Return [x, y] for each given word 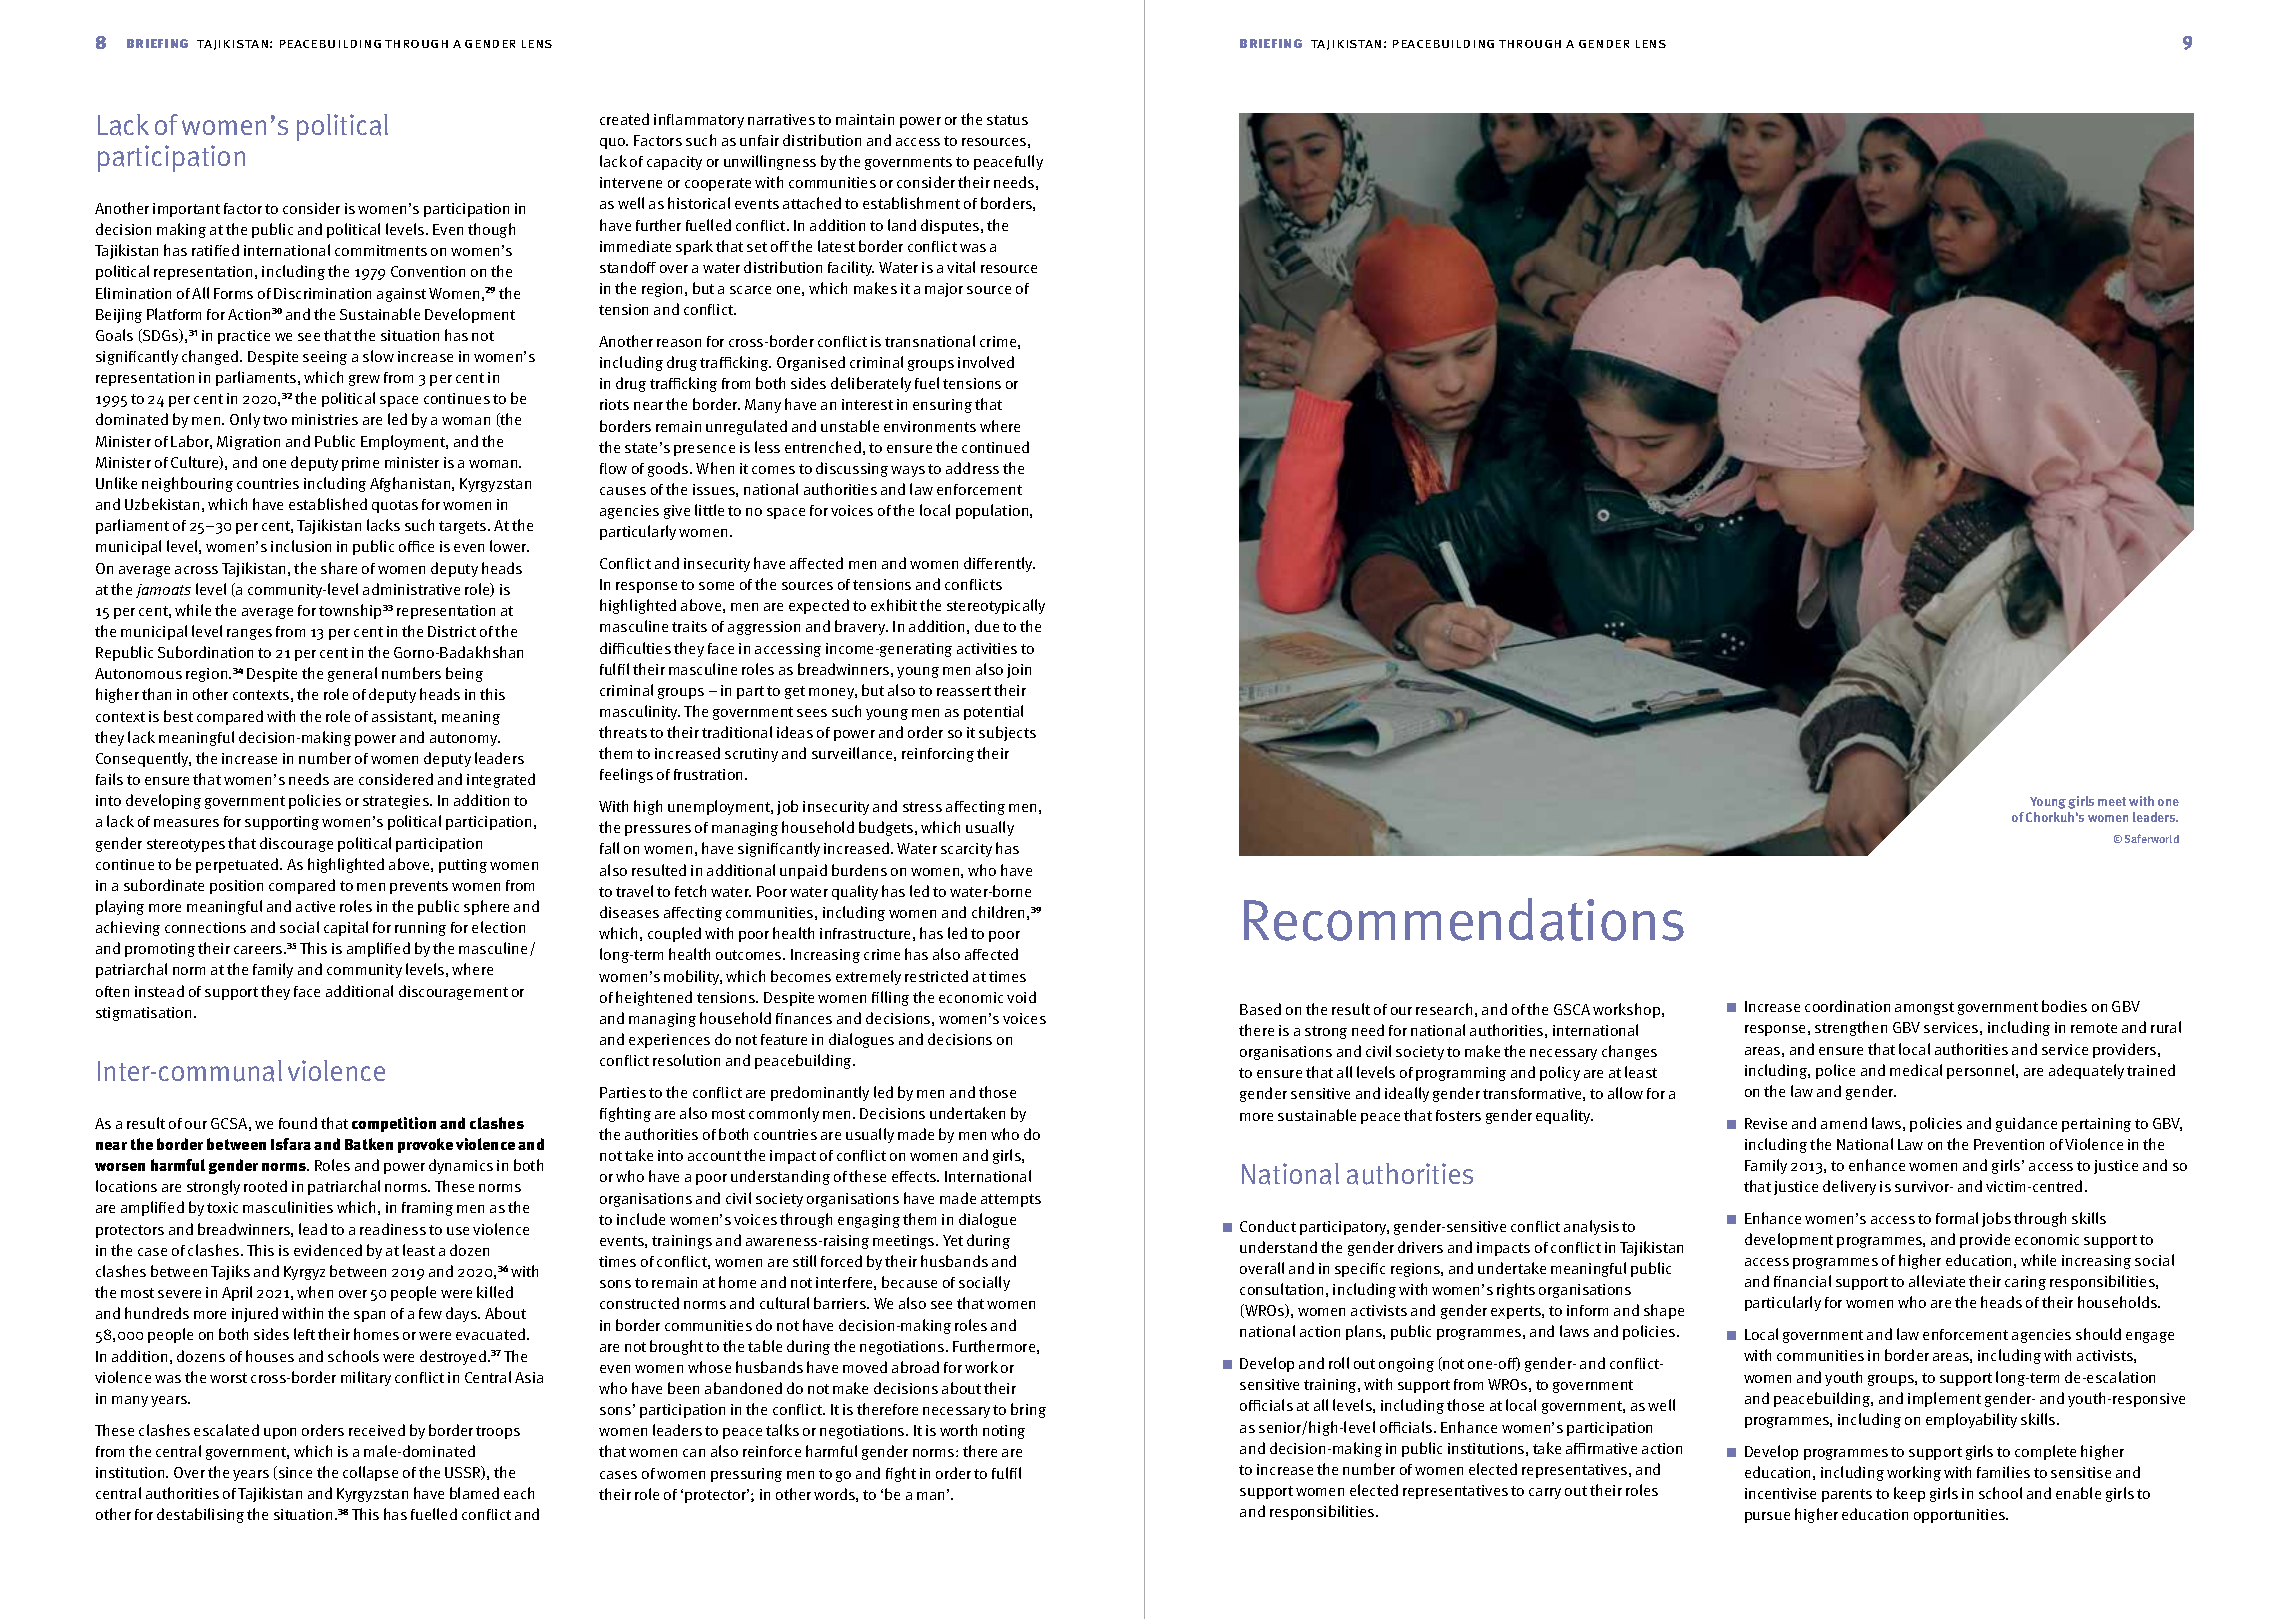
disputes [951, 226]
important [186, 210]
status [1007, 120]
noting [1004, 1432]
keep [1909, 1494]
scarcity [966, 850]
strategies [397, 802]
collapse [370, 1473]
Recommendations [1464, 919]
